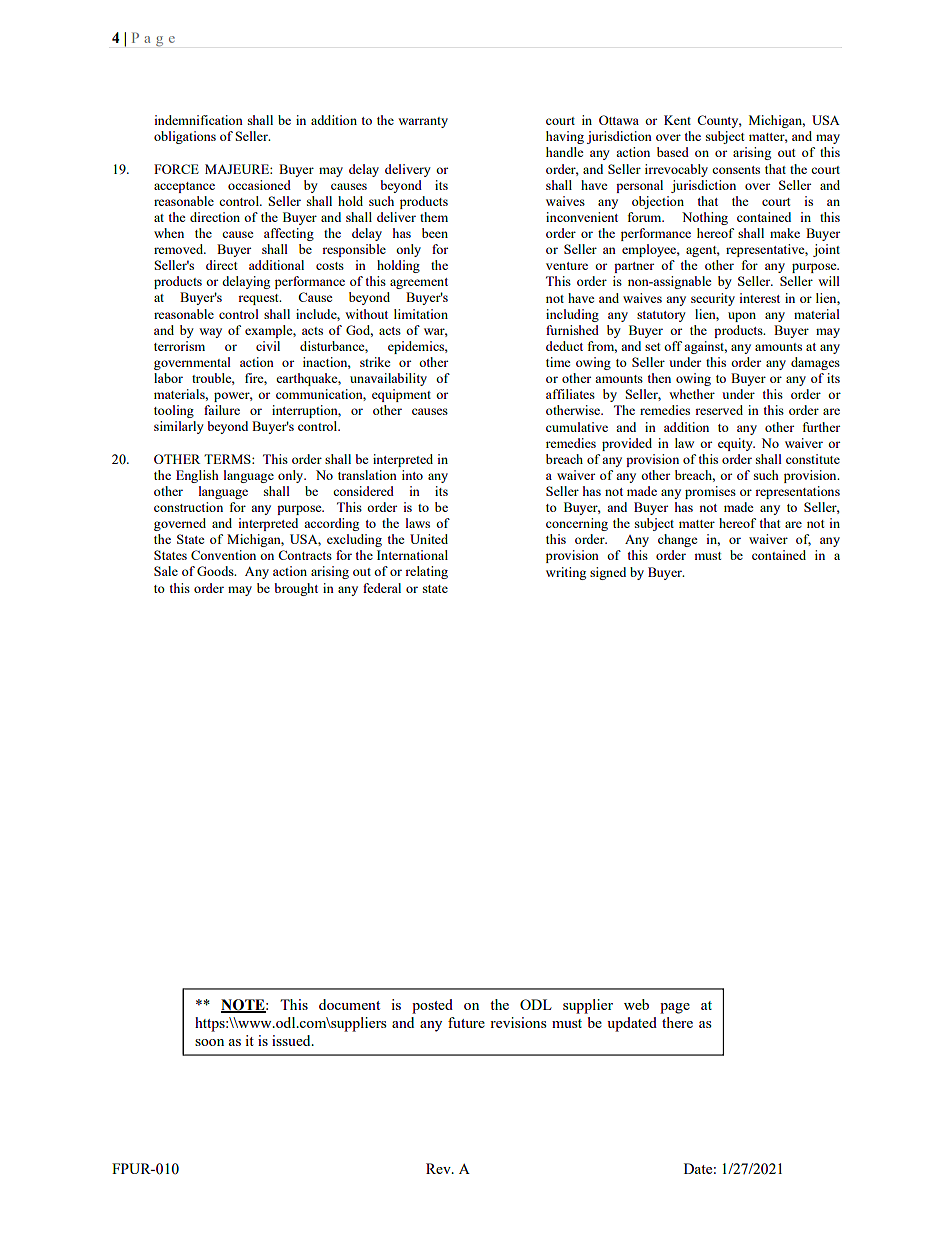 The image size is (952, 1233). I want to click on change, so click(678, 540).
